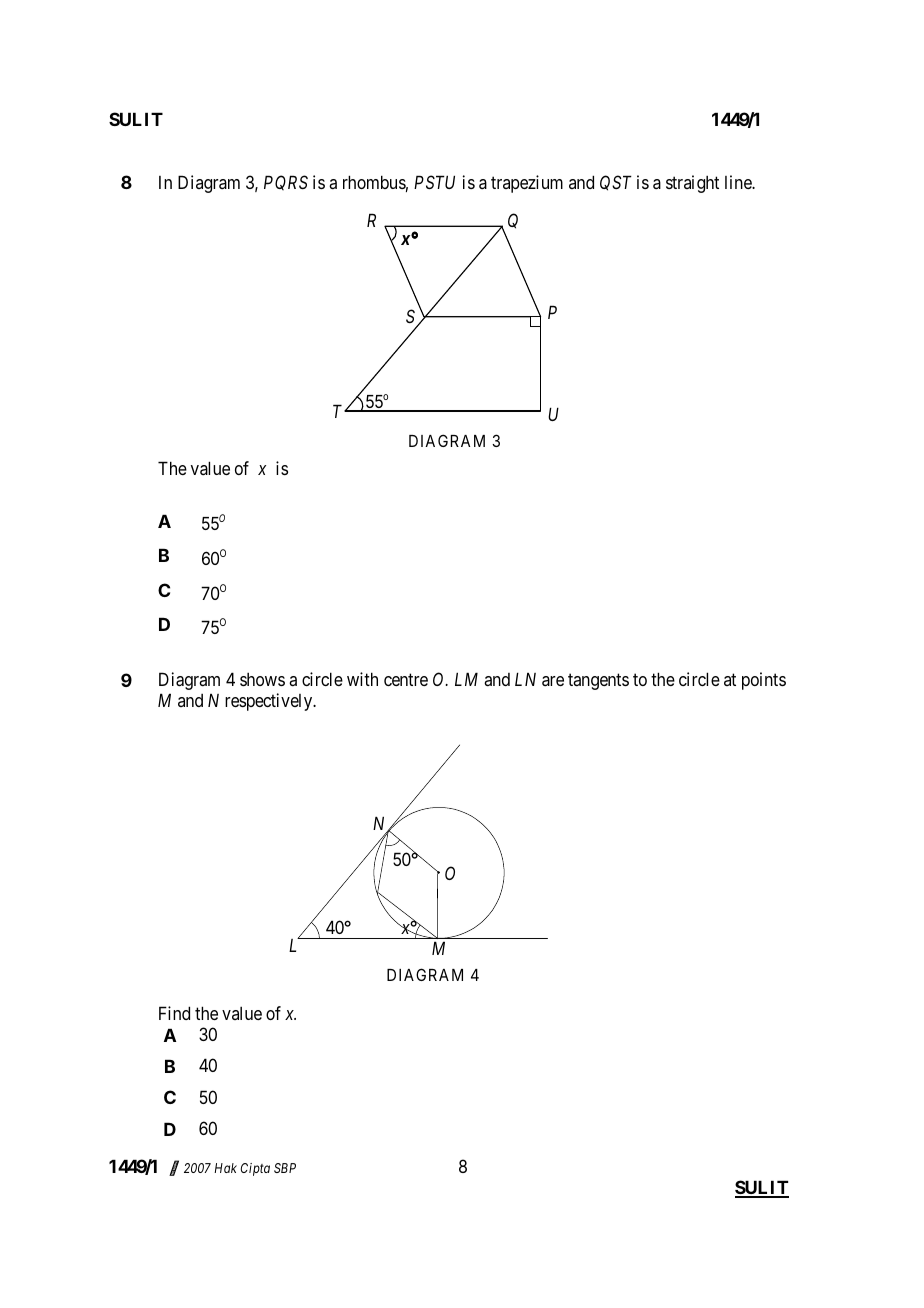 The image size is (924, 1308). Describe the element at coordinates (285, 1168) in the screenshot. I see `SBP` at that location.
